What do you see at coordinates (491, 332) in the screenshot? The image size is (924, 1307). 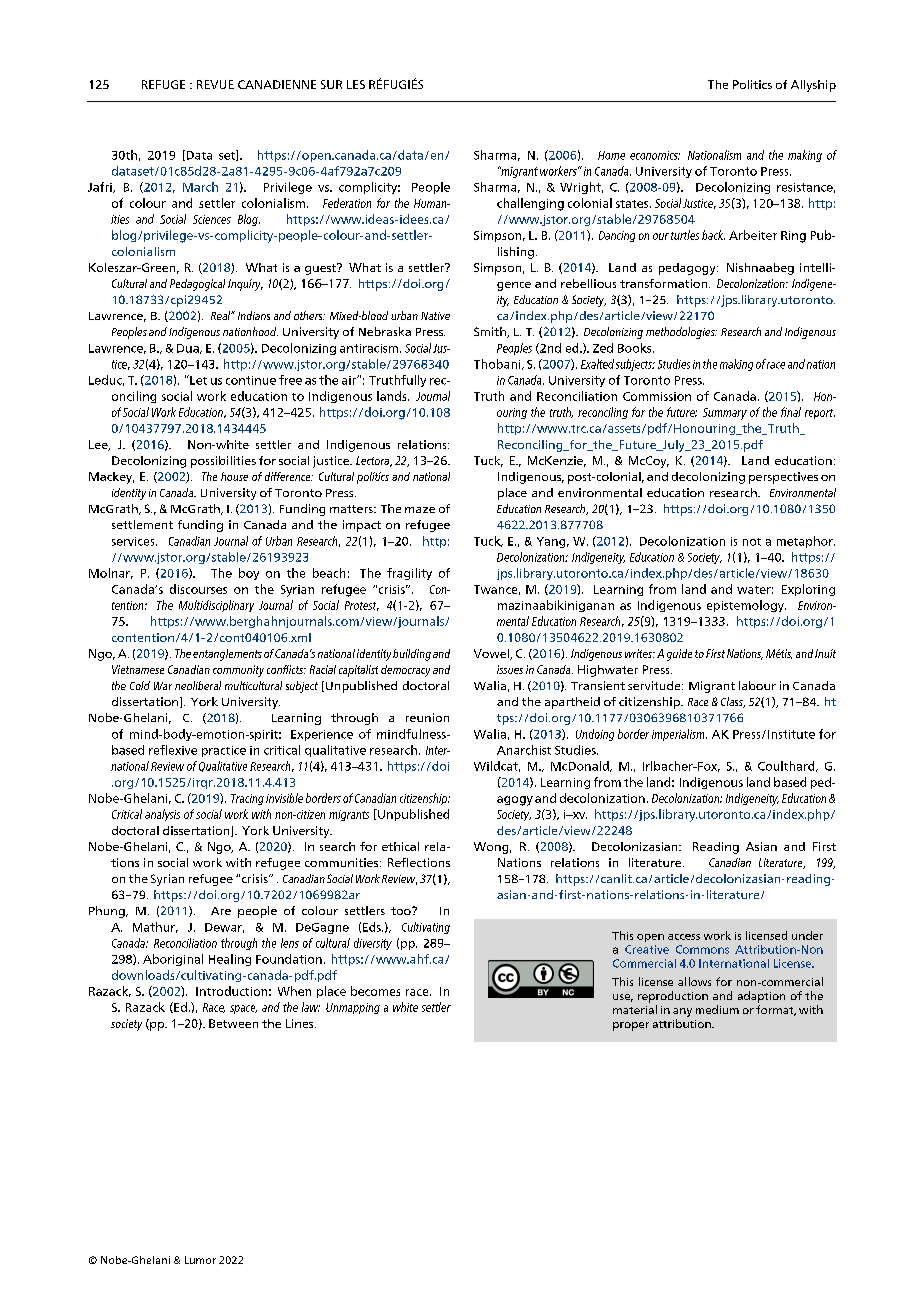 I see `Smith` at bounding box center [491, 332].
